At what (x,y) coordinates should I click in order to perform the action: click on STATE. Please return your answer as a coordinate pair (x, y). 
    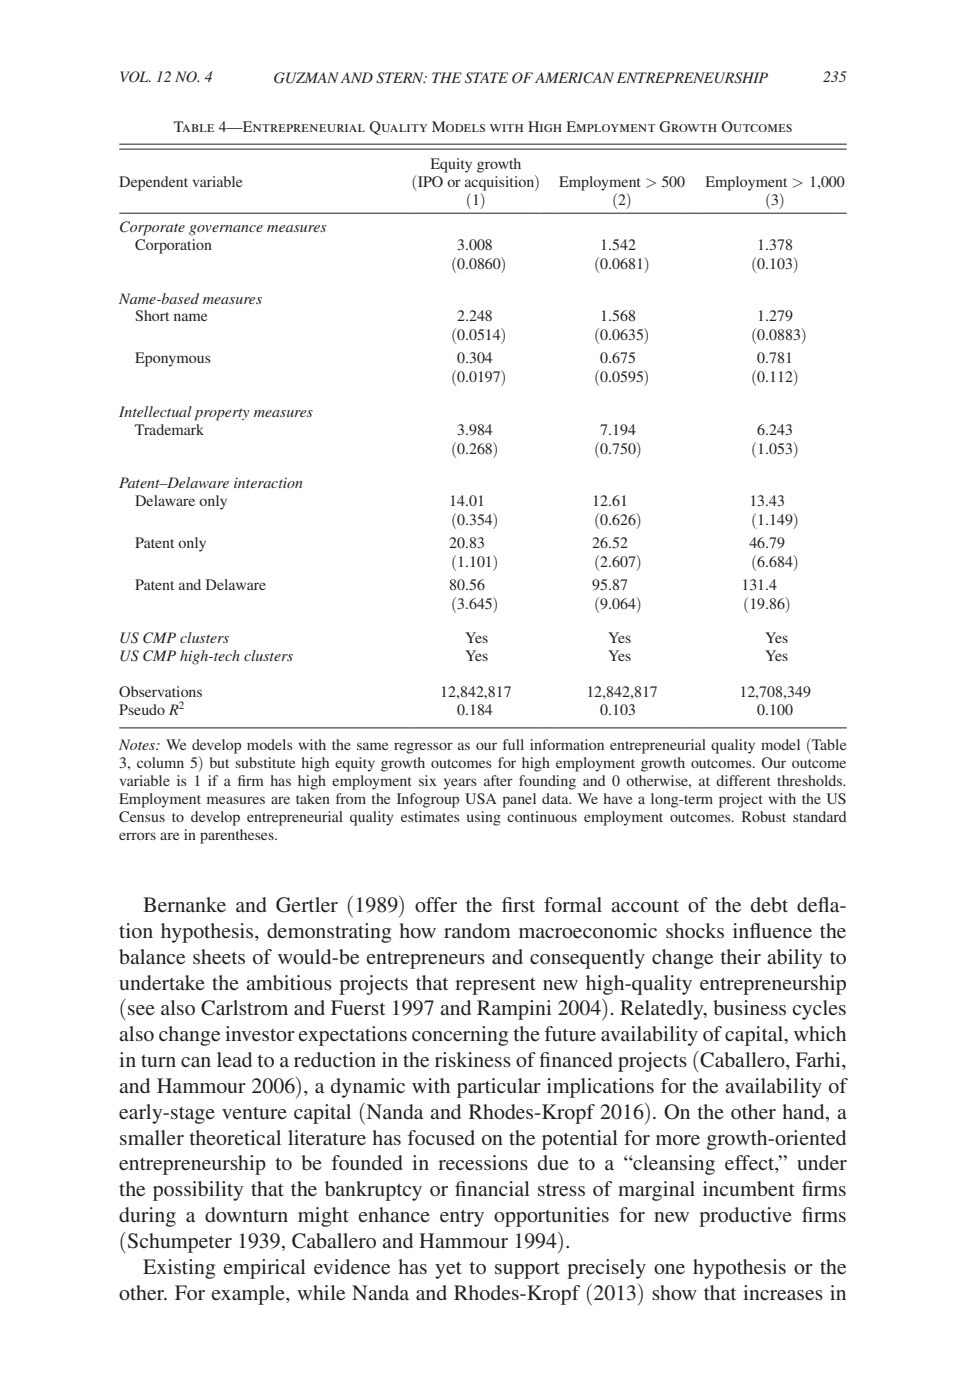
    Looking at the image, I should click on (486, 78).
